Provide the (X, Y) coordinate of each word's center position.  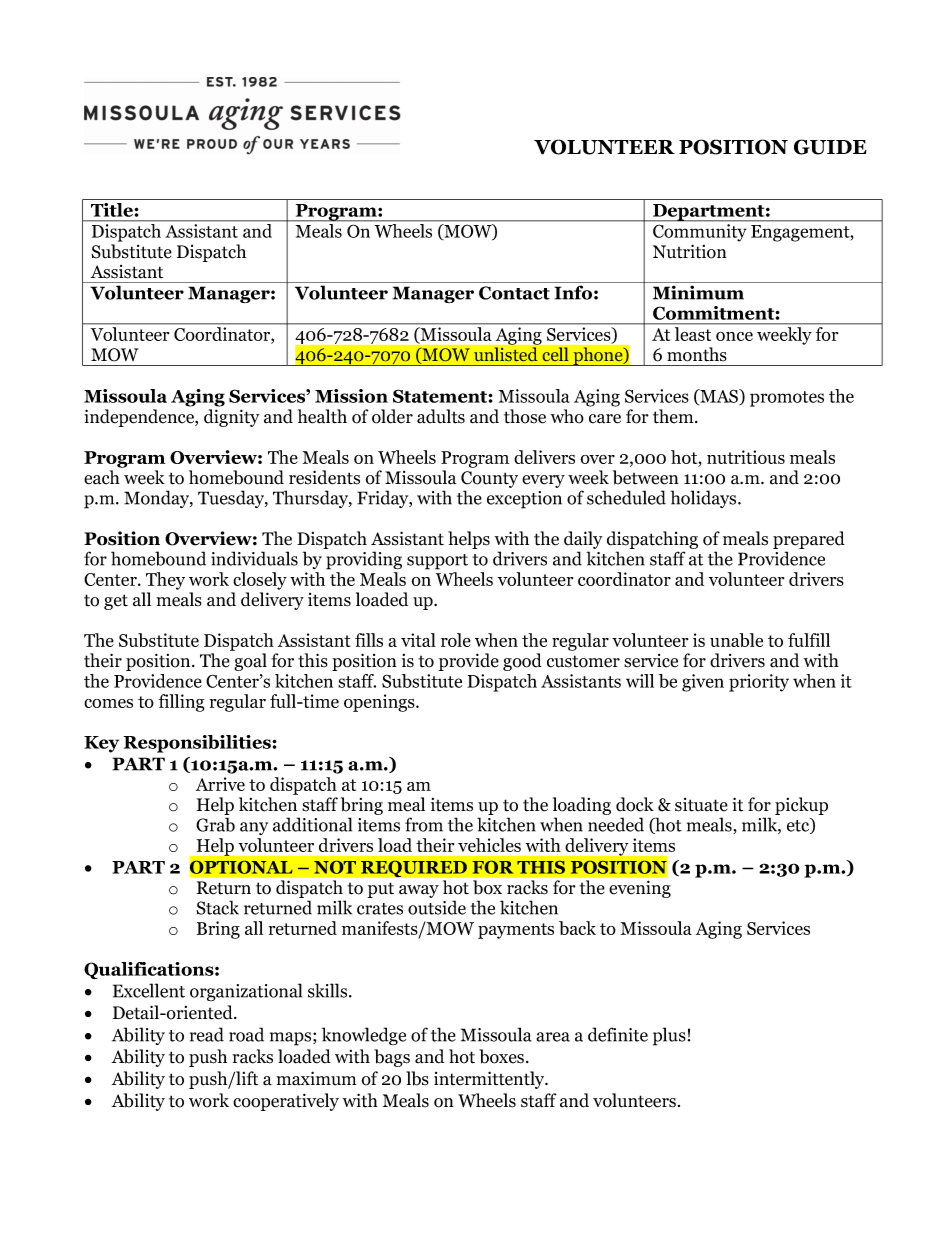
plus (669, 1036)
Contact (514, 293)
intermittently (490, 1080)
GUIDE (830, 147)
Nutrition (690, 251)
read (207, 1034)
